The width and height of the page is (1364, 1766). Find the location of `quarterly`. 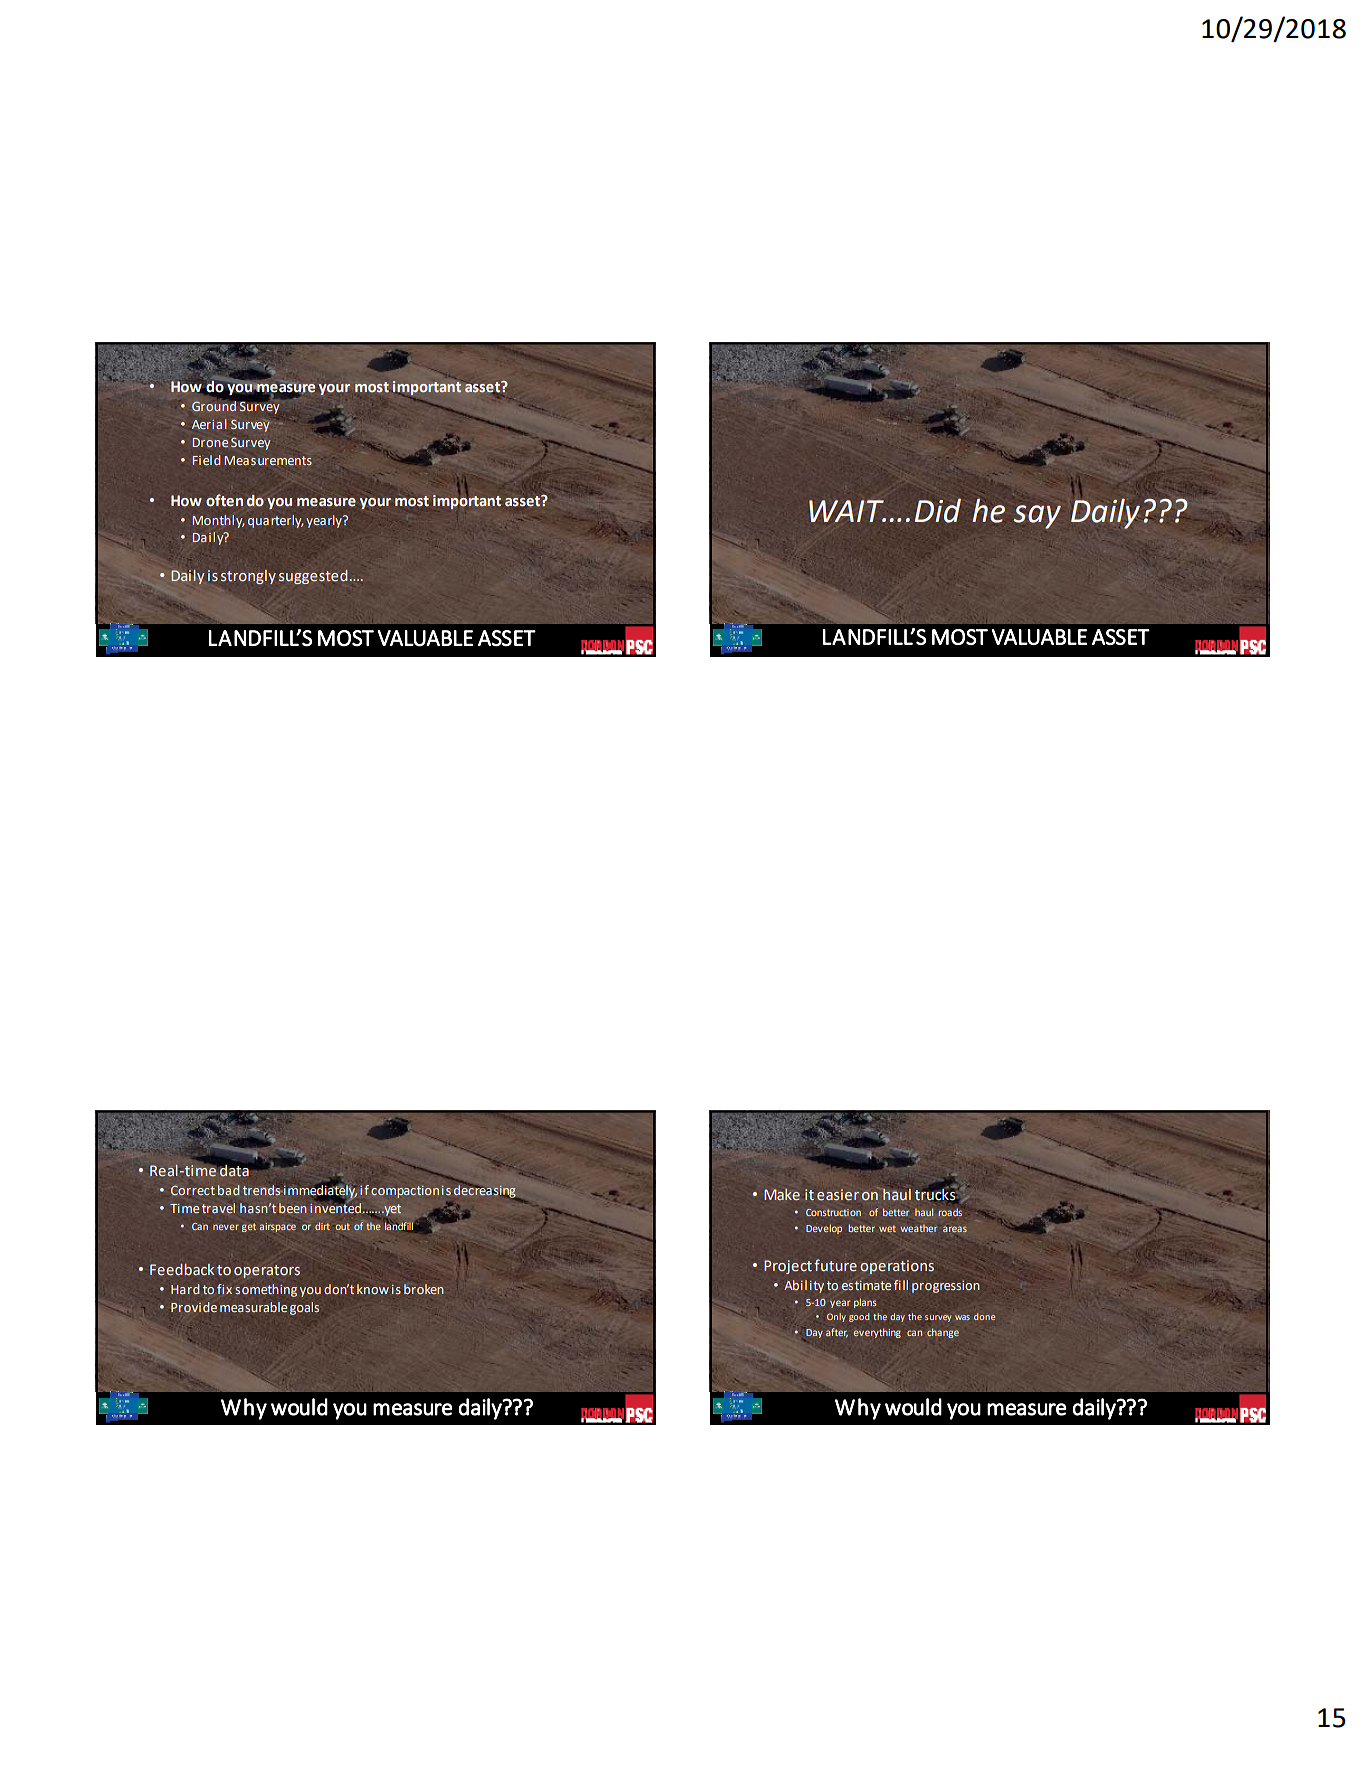

quarterly is located at coordinates (276, 521).
